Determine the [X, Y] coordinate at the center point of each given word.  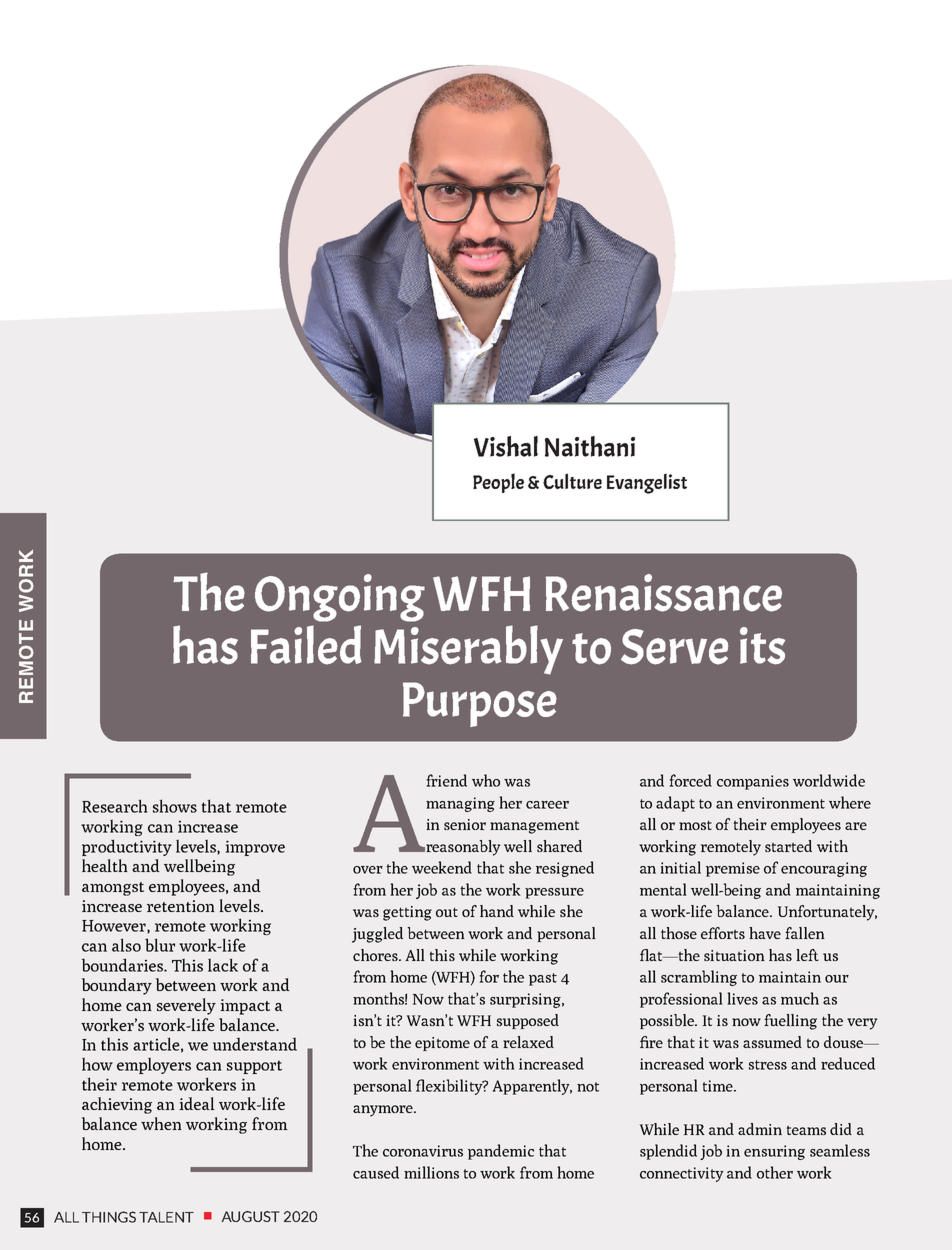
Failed [306, 645]
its [762, 646]
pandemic [501, 1152]
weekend [442, 867]
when [161, 1123]
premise [733, 869]
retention [181, 906]
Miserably [468, 650]
